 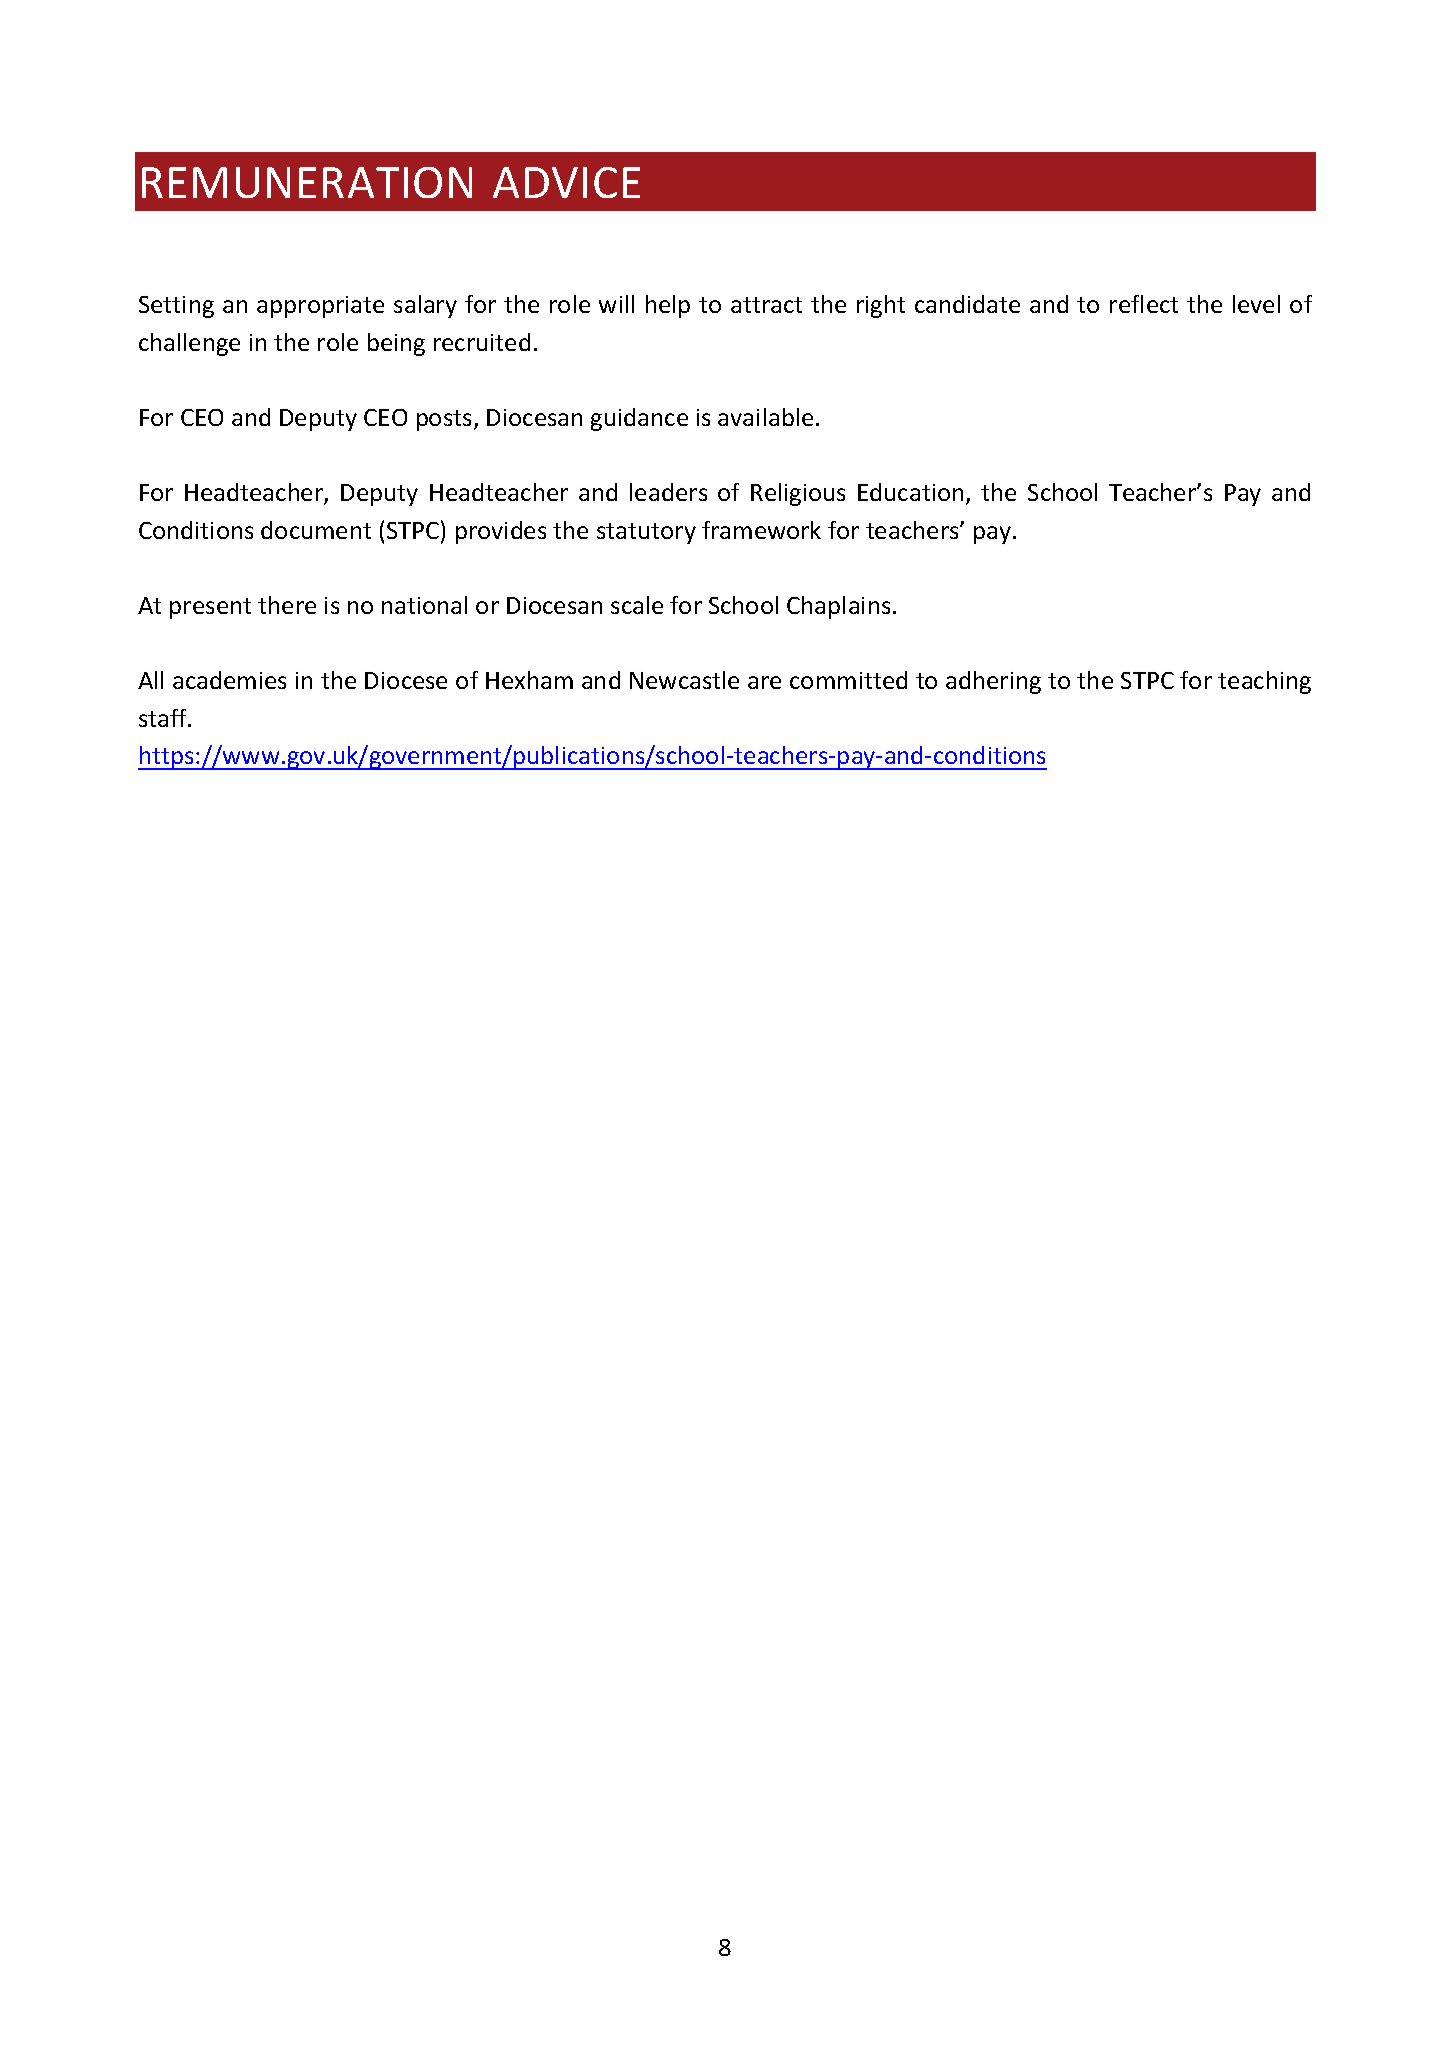 What do you see at coordinates (764, 682) in the document?
I see `are` at bounding box center [764, 682].
